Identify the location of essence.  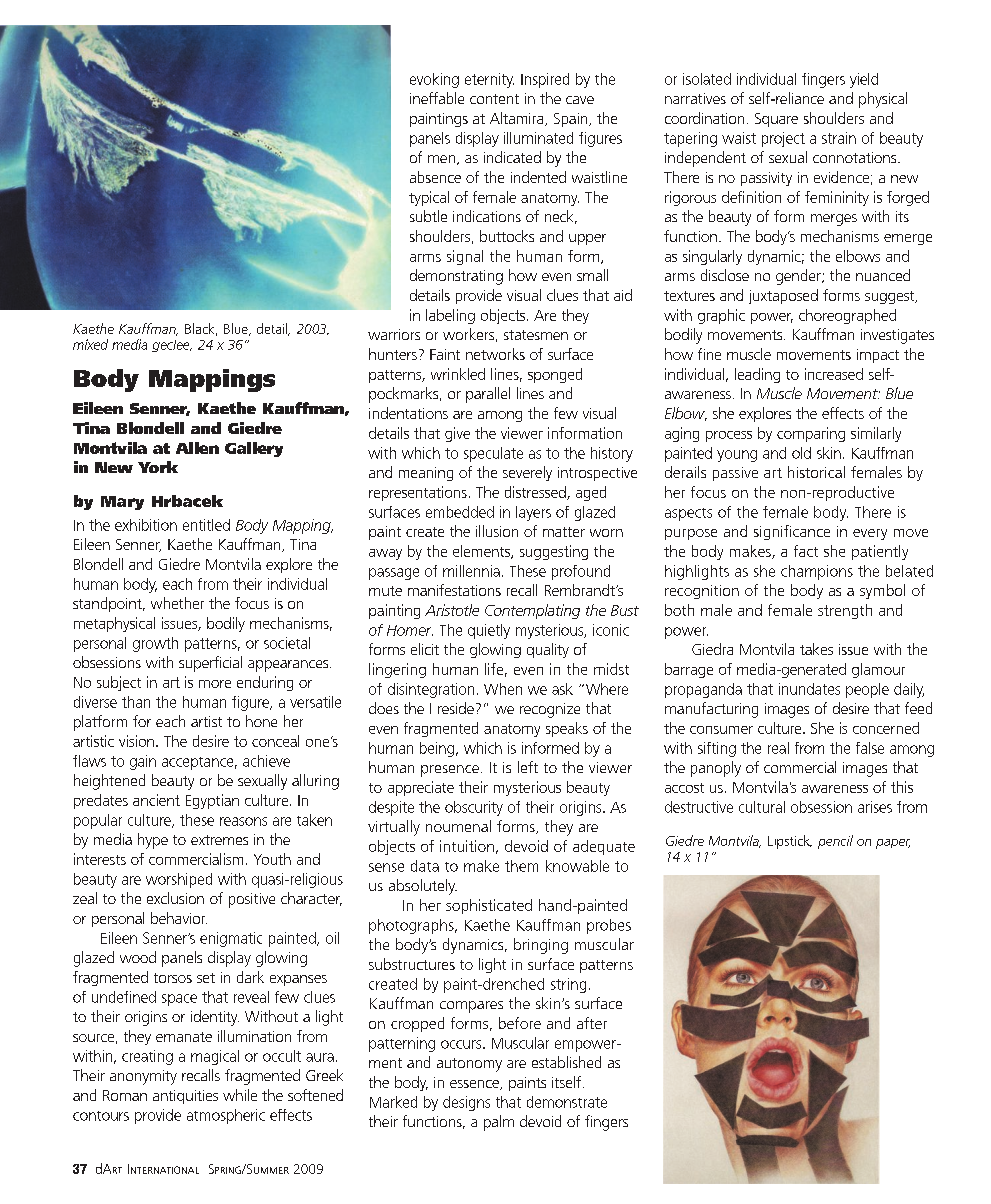
(475, 1085).
